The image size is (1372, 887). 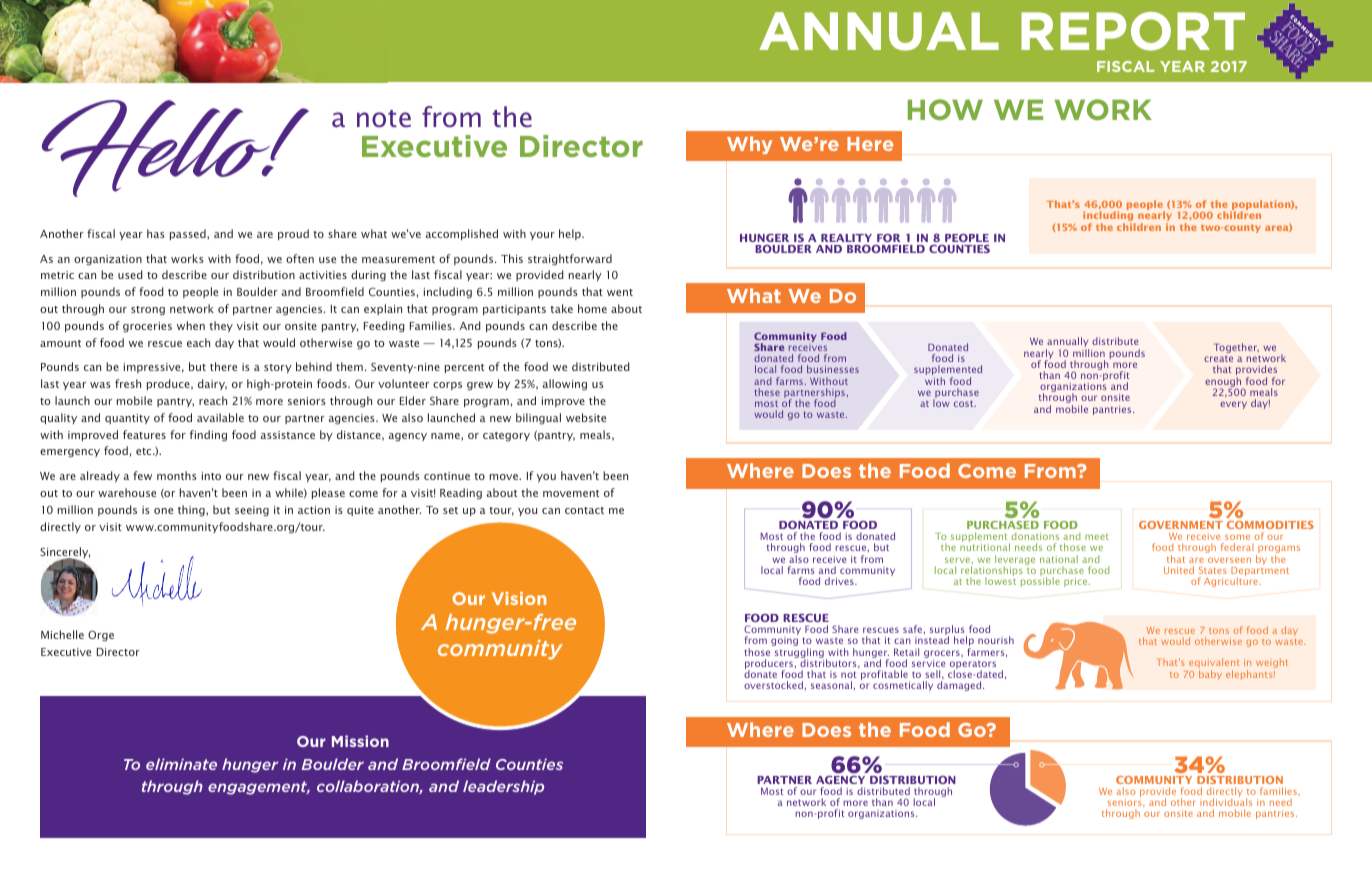 What do you see at coordinates (620, 292) in the page?
I see `went` at bounding box center [620, 292].
